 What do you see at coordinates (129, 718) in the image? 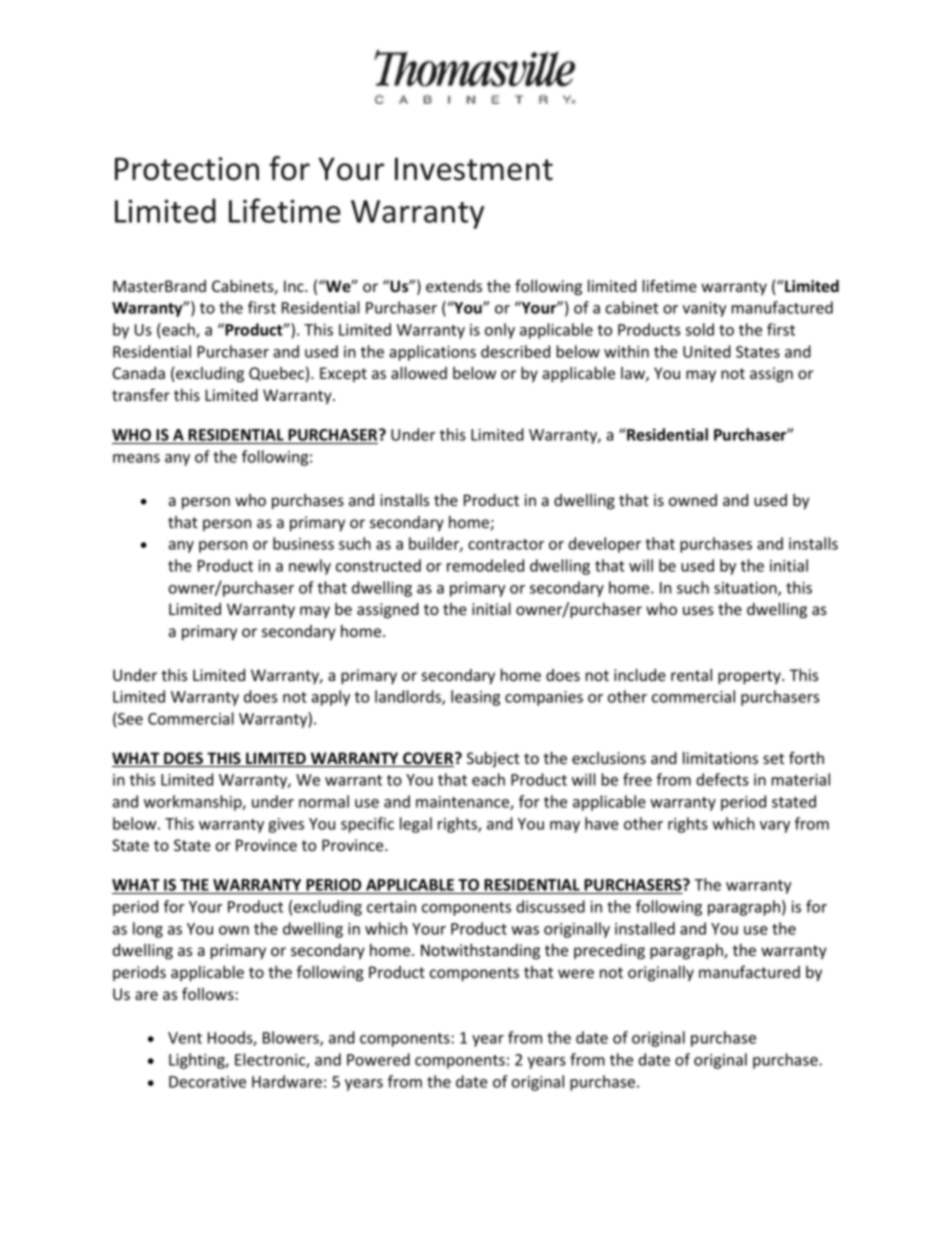
I see `See` at bounding box center [129, 718].
